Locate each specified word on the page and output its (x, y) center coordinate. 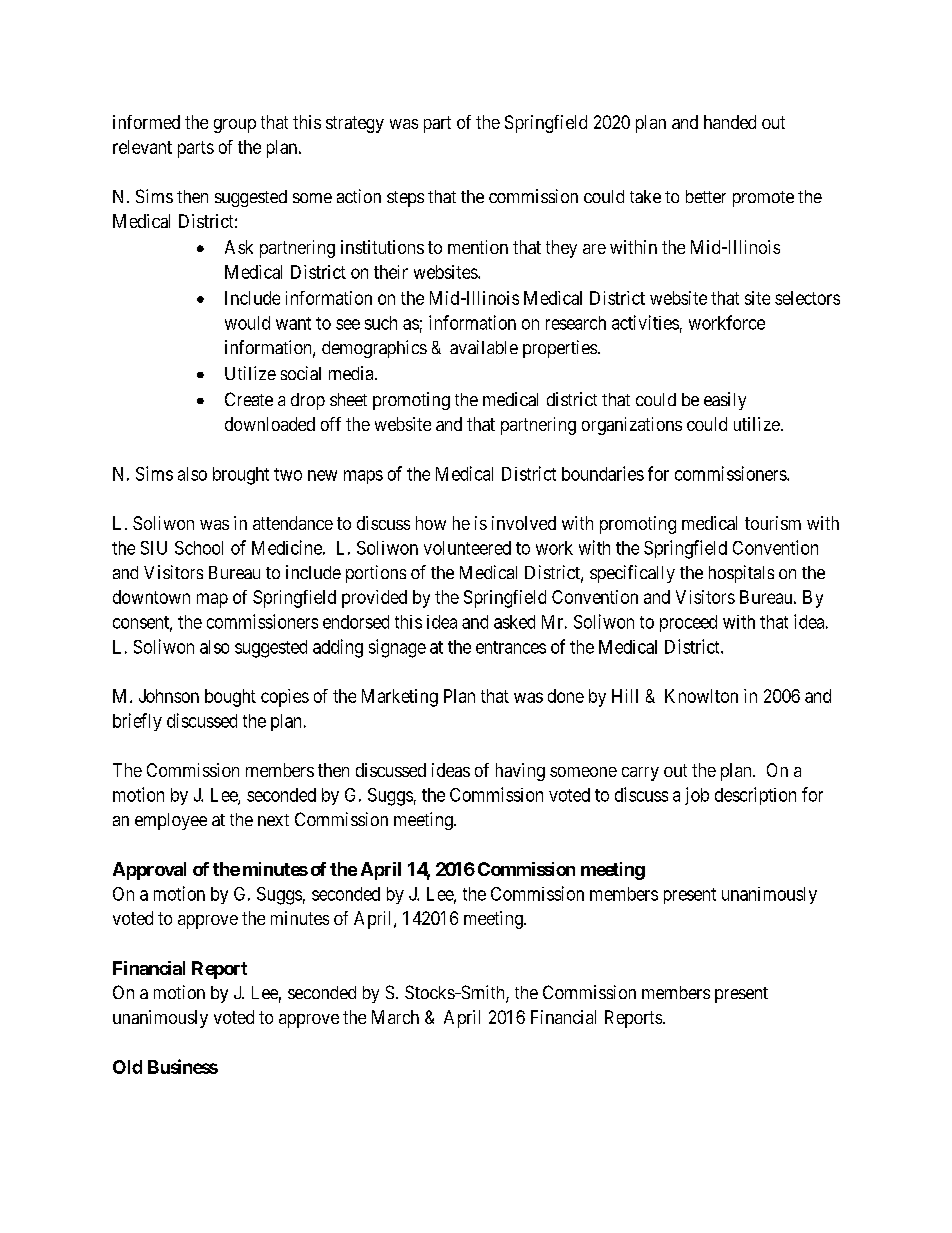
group (235, 126)
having (520, 772)
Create (249, 399)
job (697, 796)
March (395, 1017)
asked (514, 622)
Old (127, 1067)
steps (405, 199)
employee (171, 821)
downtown (151, 597)
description (755, 796)
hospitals (741, 574)
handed (730, 122)
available (484, 347)
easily (725, 401)
